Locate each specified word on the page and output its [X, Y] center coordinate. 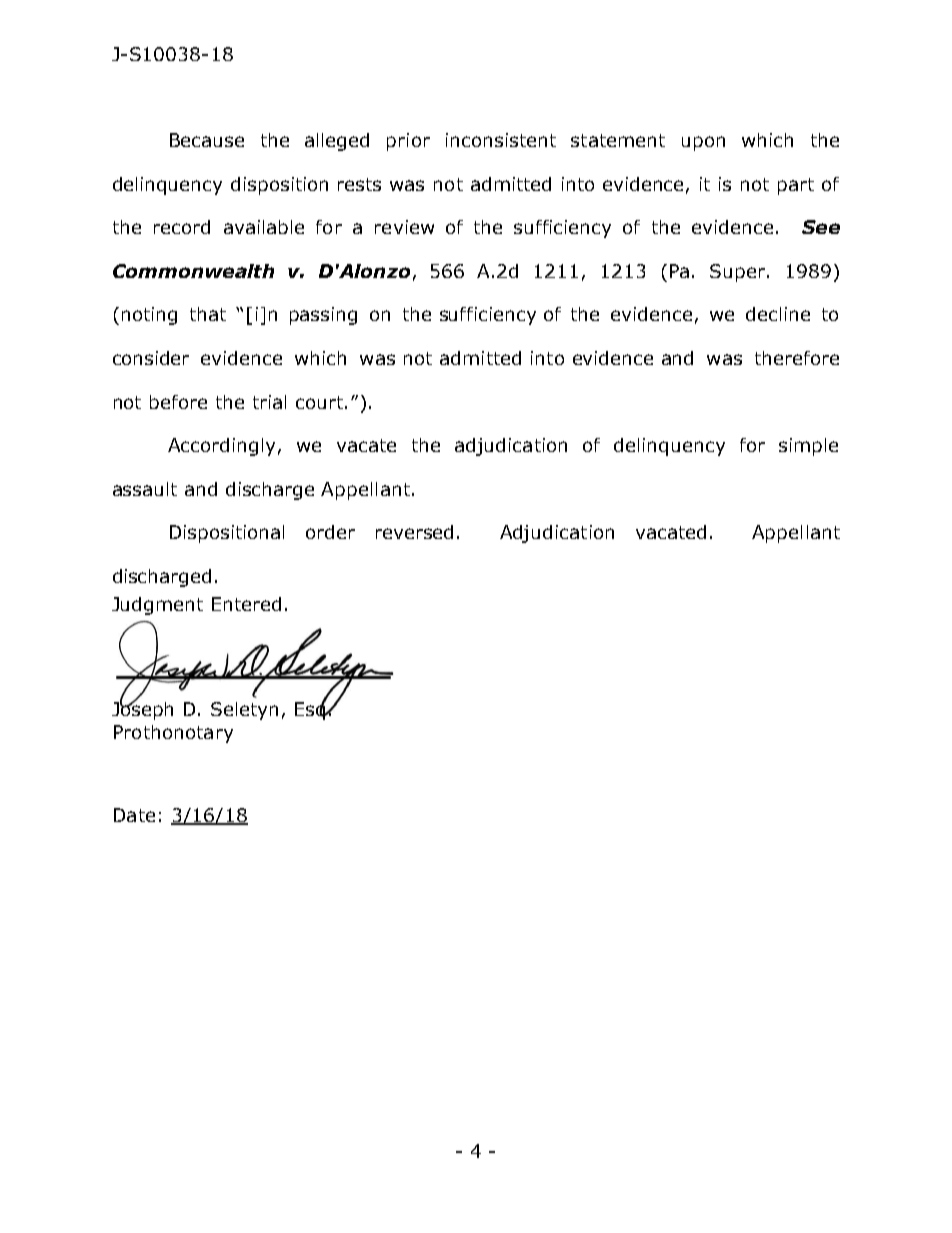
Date [134, 815]
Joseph [142, 709]
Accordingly [221, 447]
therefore [797, 358]
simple [808, 447]
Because [207, 140]
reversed [414, 532]
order [330, 532]
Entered [246, 604]
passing [323, 316]
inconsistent [501, 140]
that [208, 314]
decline [778, 314]
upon [703, 143]
